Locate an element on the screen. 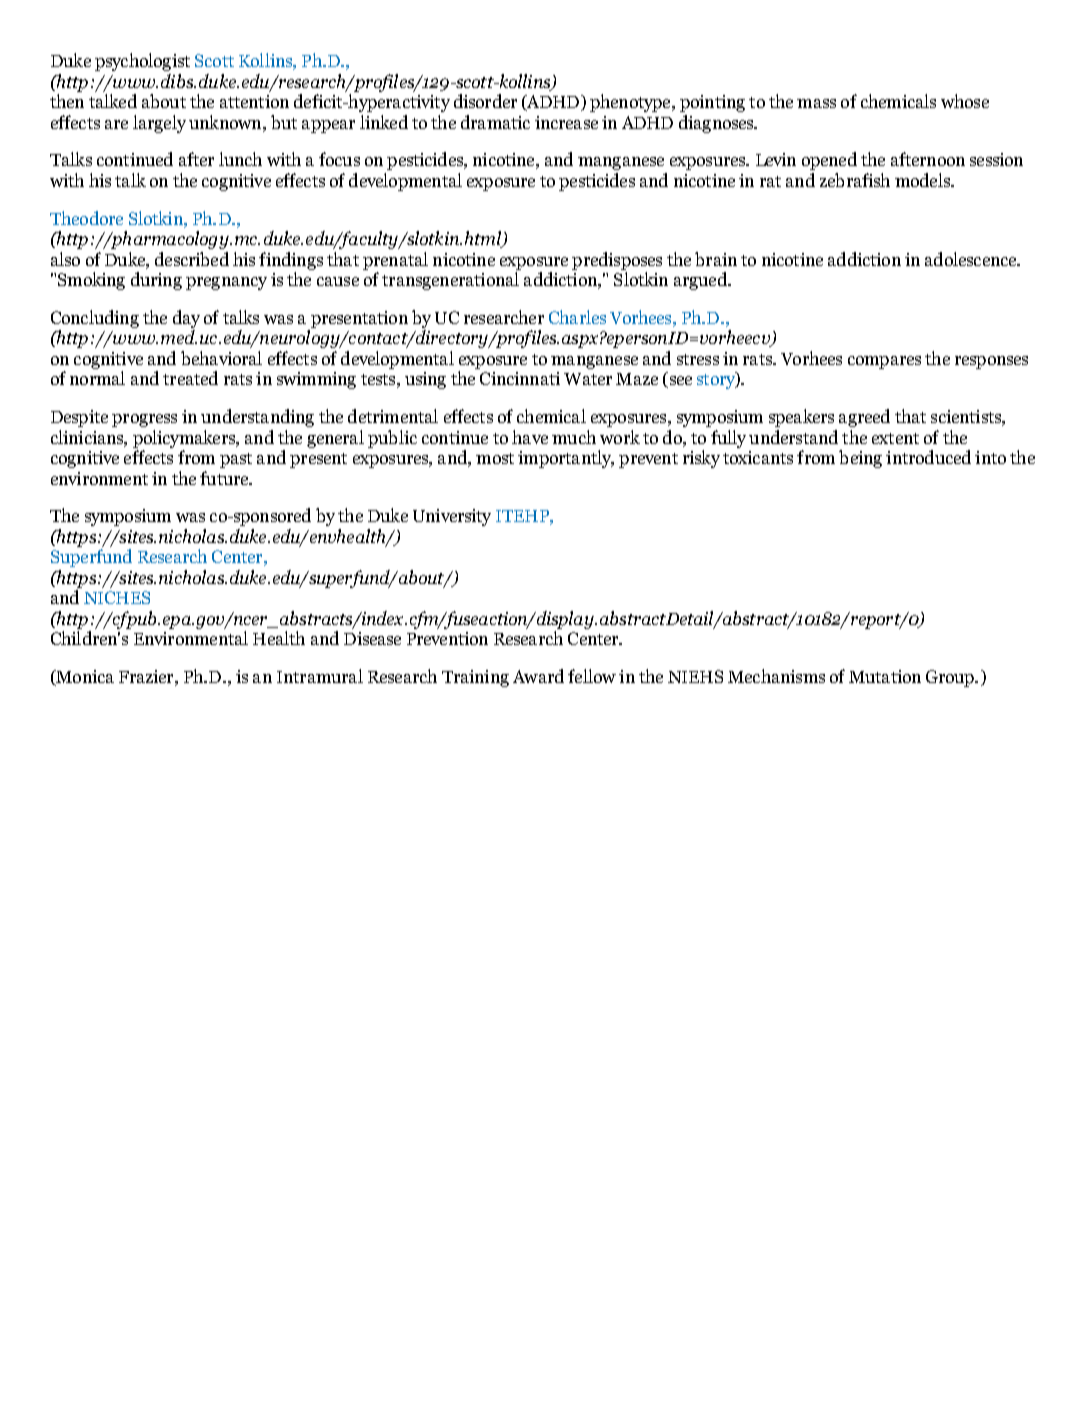 The width and height of the screenshot is (1087, 1407). adolescence is located at coordinates (972, 259).
